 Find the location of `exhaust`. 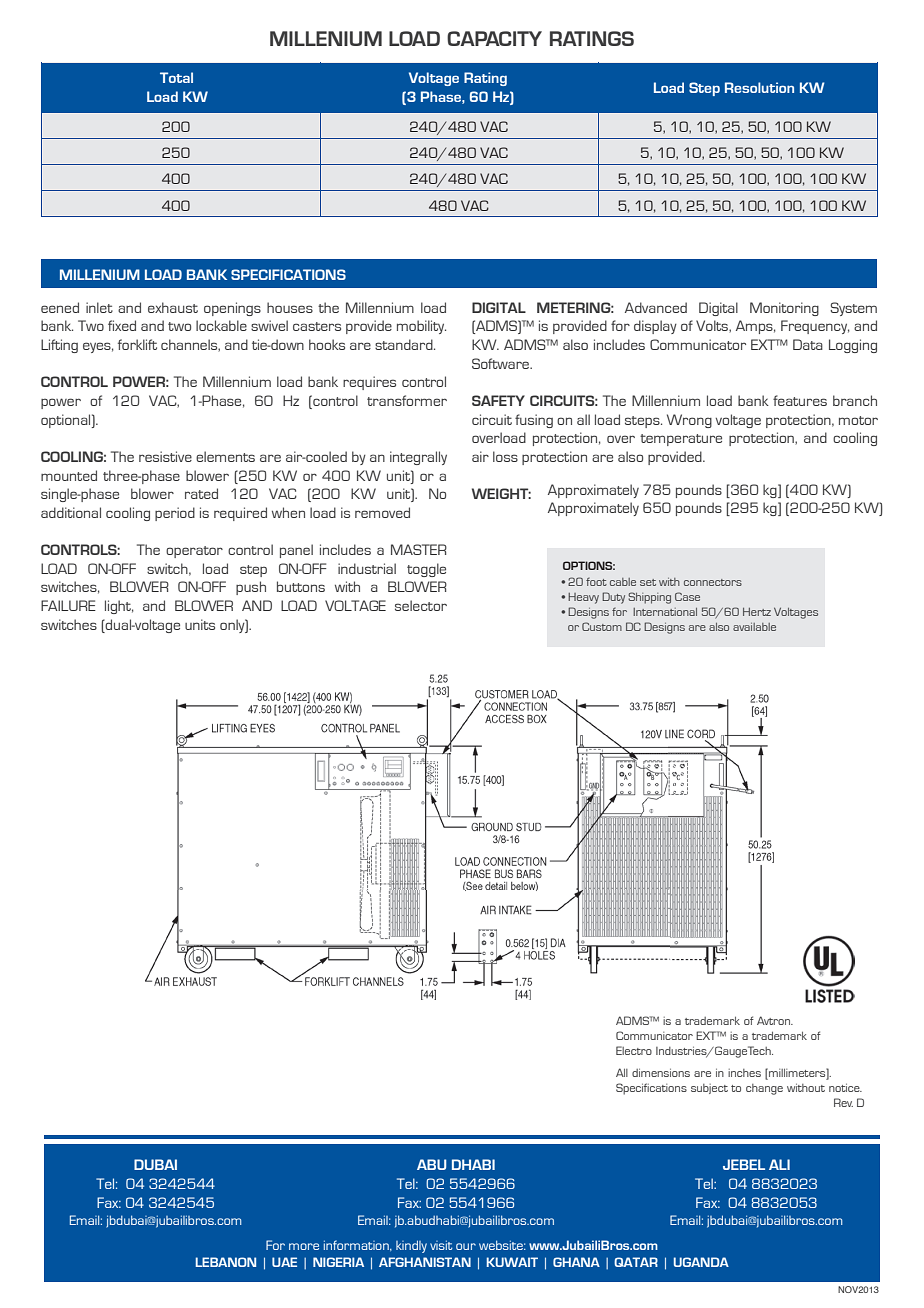

exhaust is located at coordinates (173, 307).
